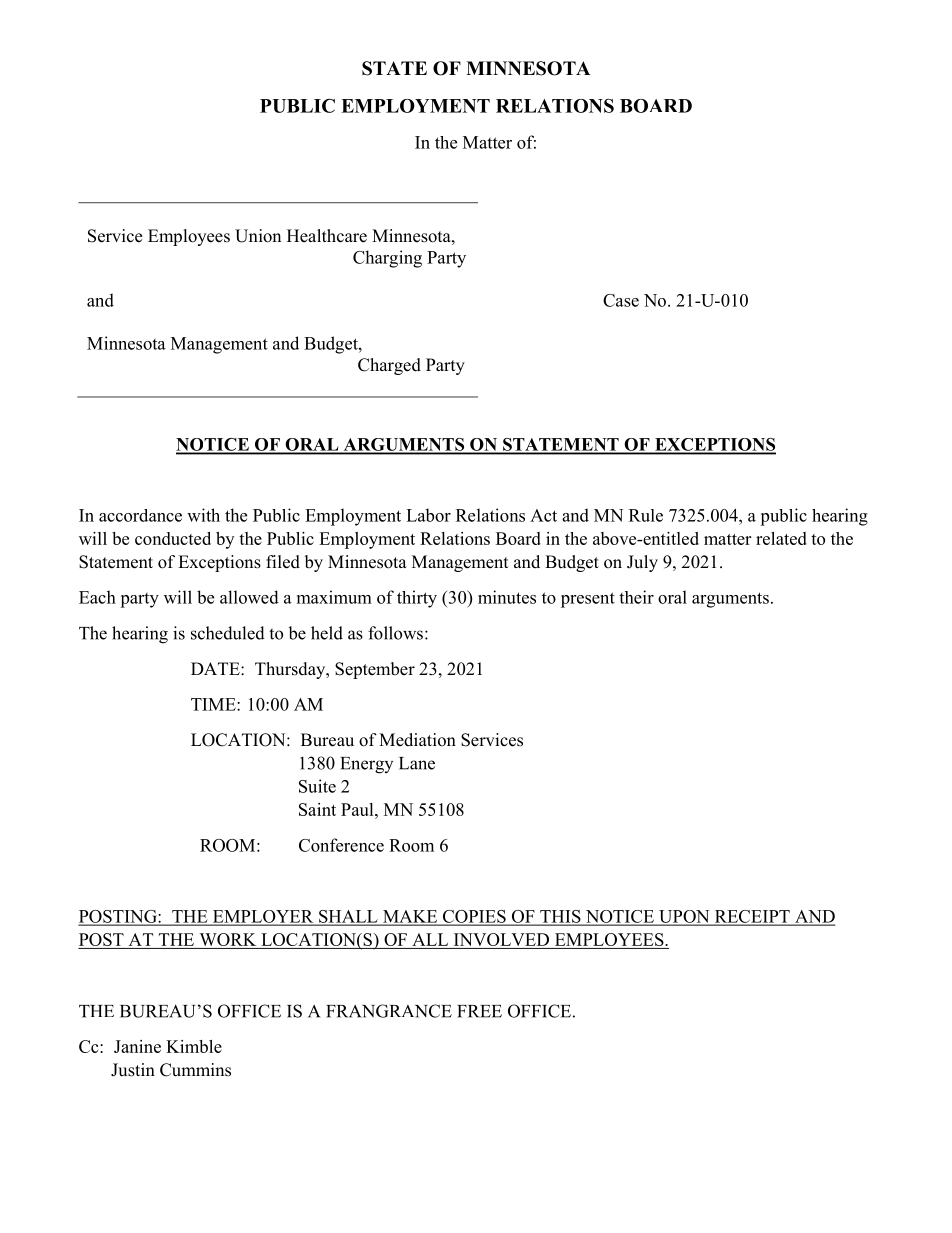 Image resolution: width=952 pixels, height=1233 pixels. Describe the element at coordinates (646, 515) in the image. I see `Rule` at that location.
